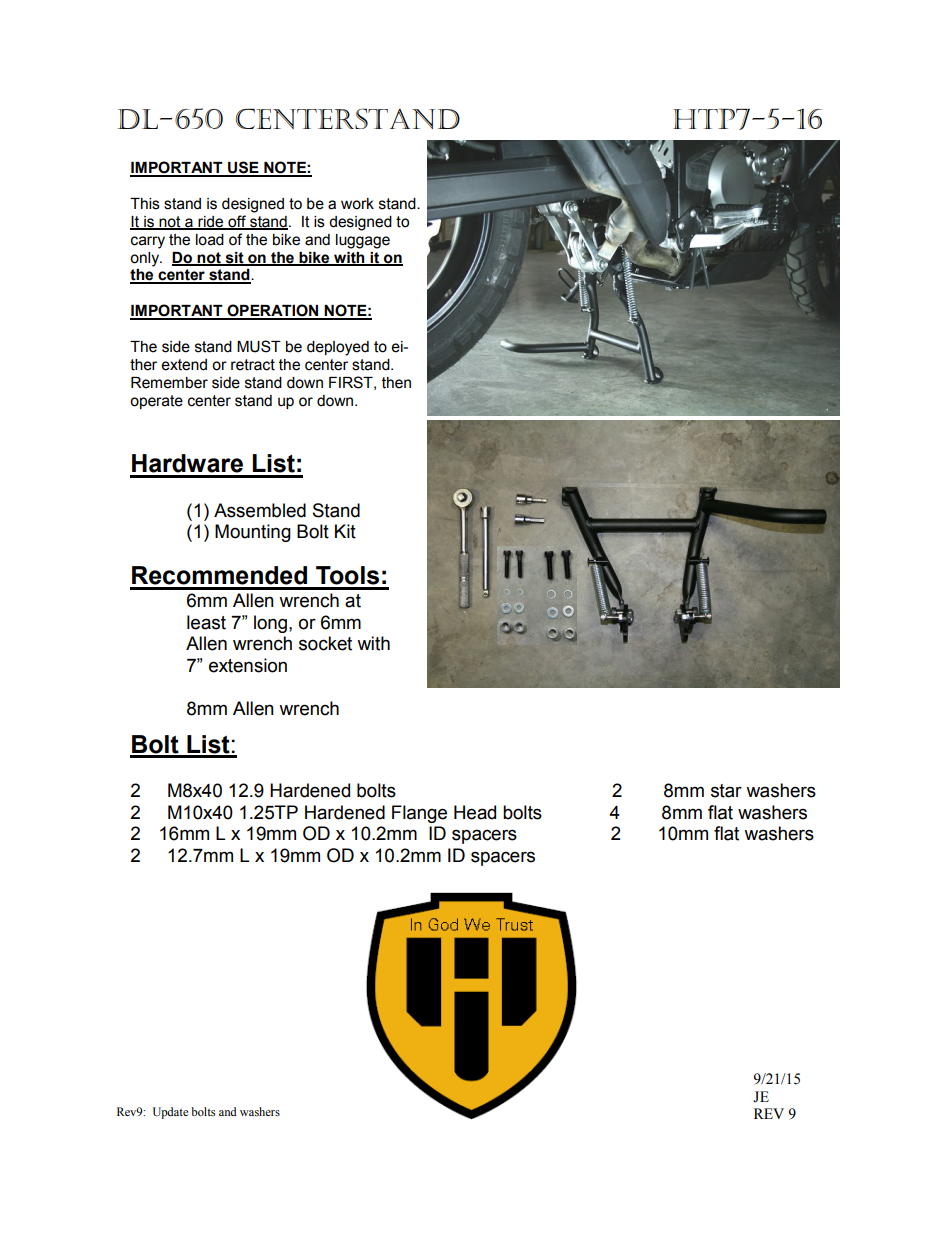 This page has height=1233, width=952. What do you see at coordinates (210, 222) in the page?
I see `ride` at bounding box center [210, 222].
